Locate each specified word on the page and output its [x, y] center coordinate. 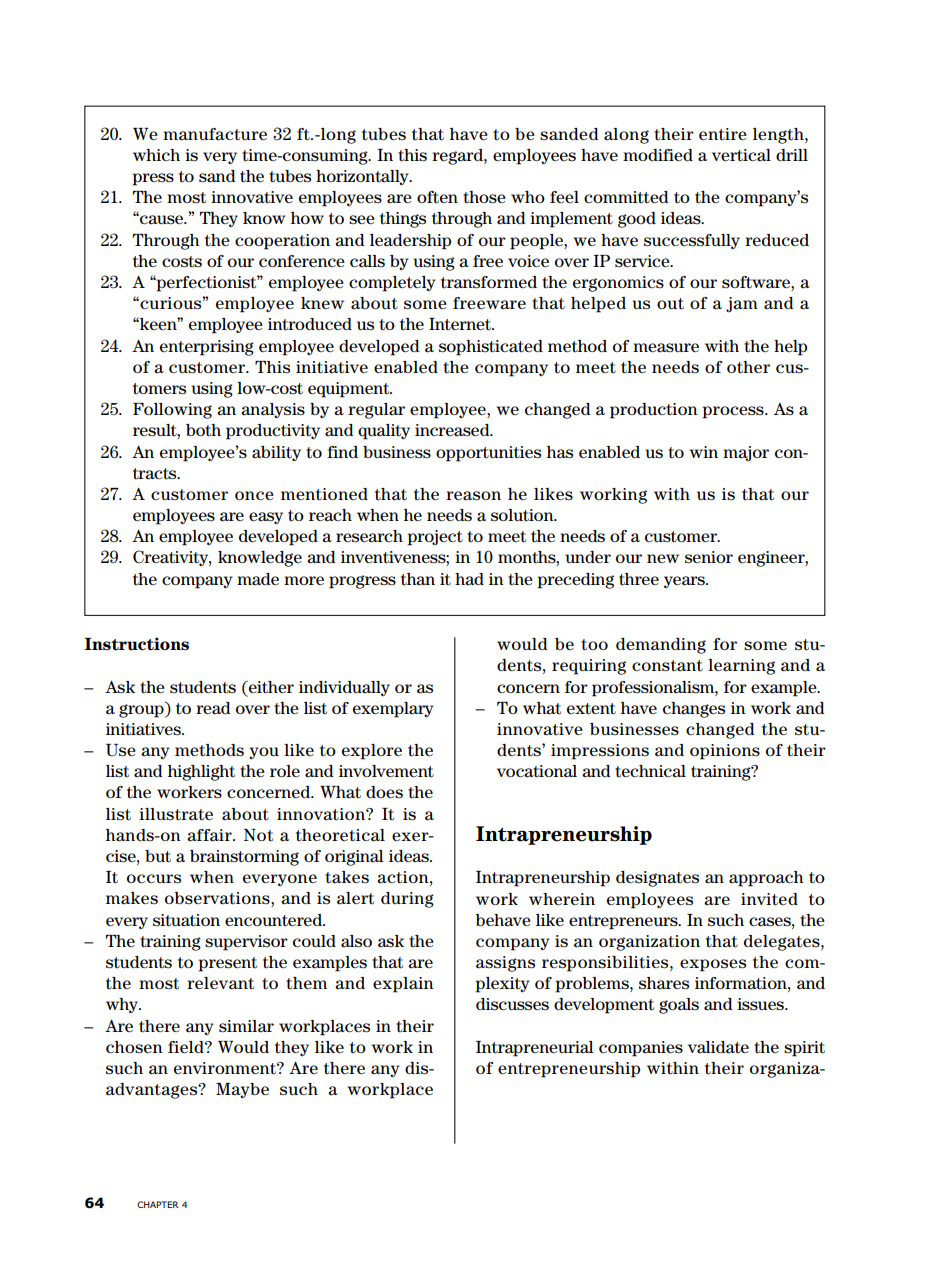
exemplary [393, 710]
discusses [512, 1004]
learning [741, 667]
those [484, 197]
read [213, 708]
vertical [741, 155]
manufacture [215, 134]
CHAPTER [158, 1204]
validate [718, 1047]
